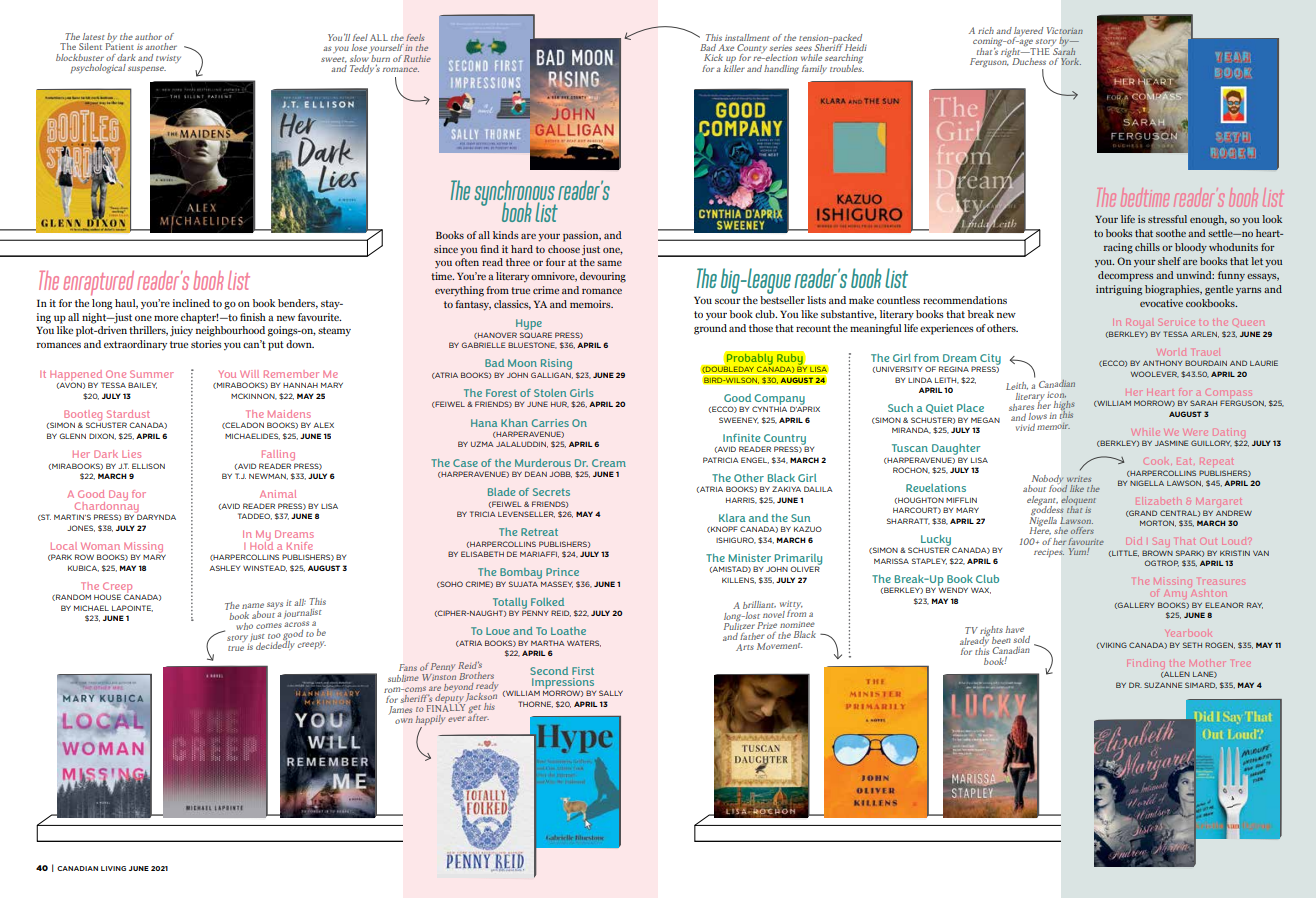 The image size is (1316, 898). What do you see at coordinates (168, 59) in the page?
I see `twisty` at bounding box center [168, 59].
